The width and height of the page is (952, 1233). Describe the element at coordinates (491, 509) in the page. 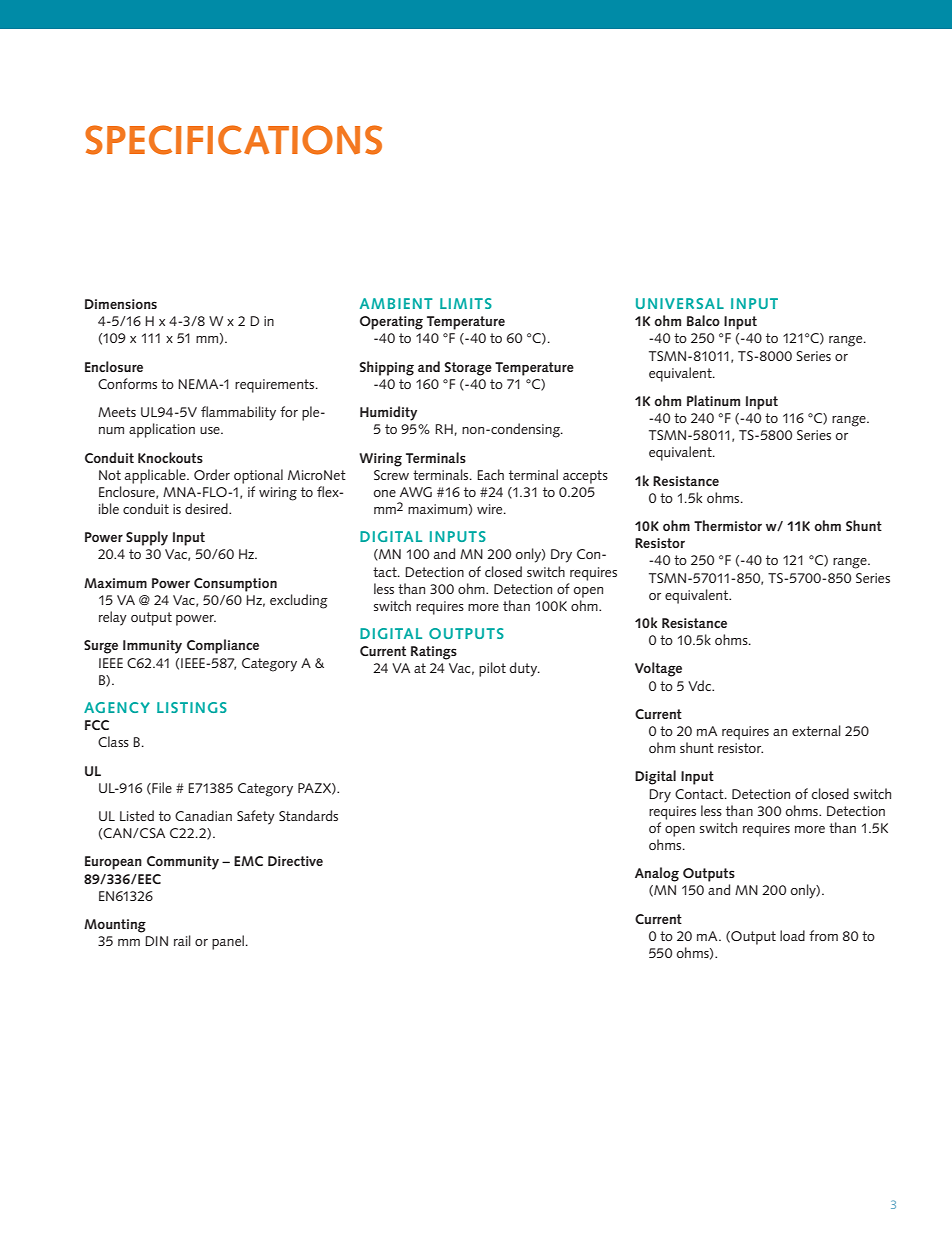

I see `wire` at that location.
